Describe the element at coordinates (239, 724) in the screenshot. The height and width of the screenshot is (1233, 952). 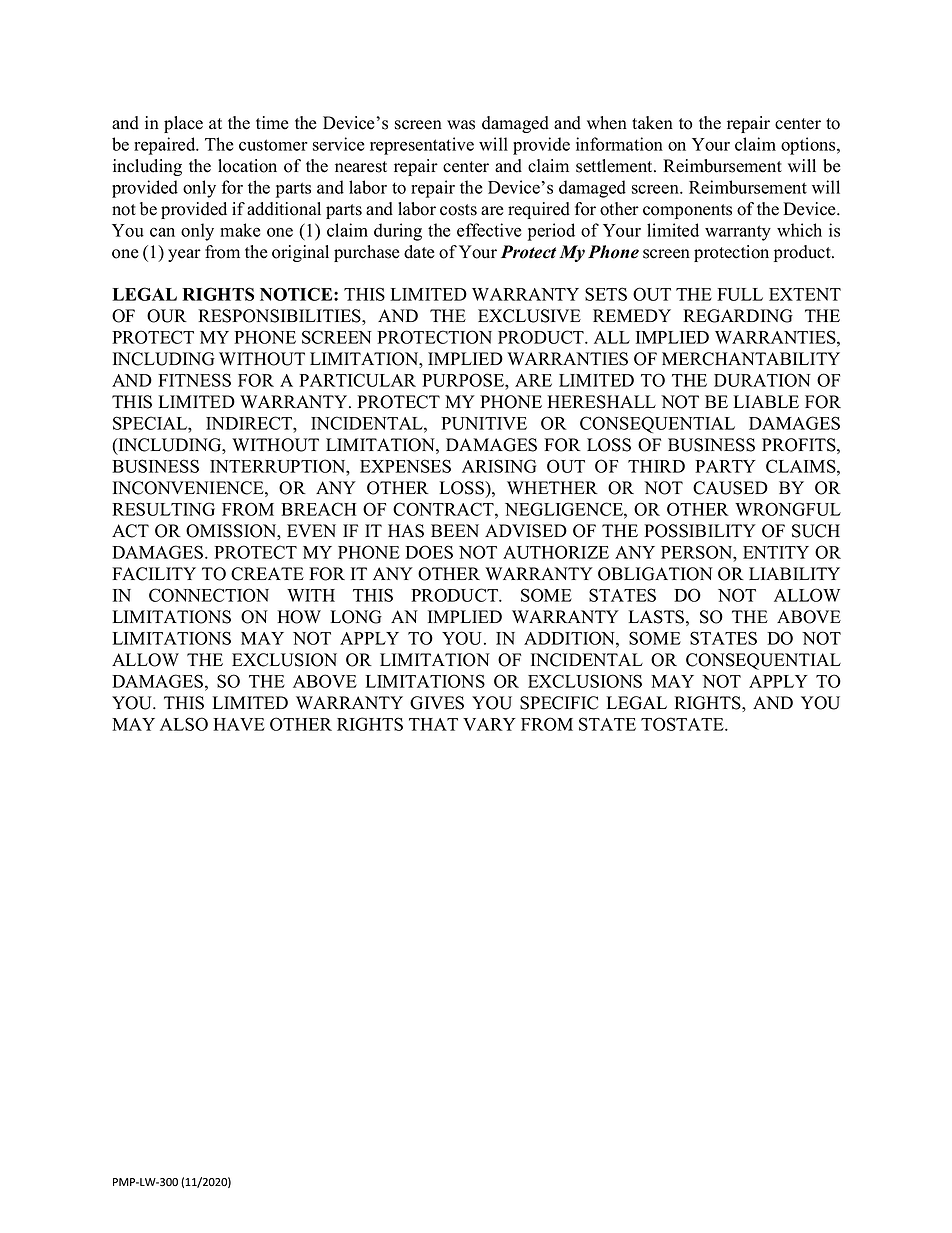
I see `HAVE` at that location.
